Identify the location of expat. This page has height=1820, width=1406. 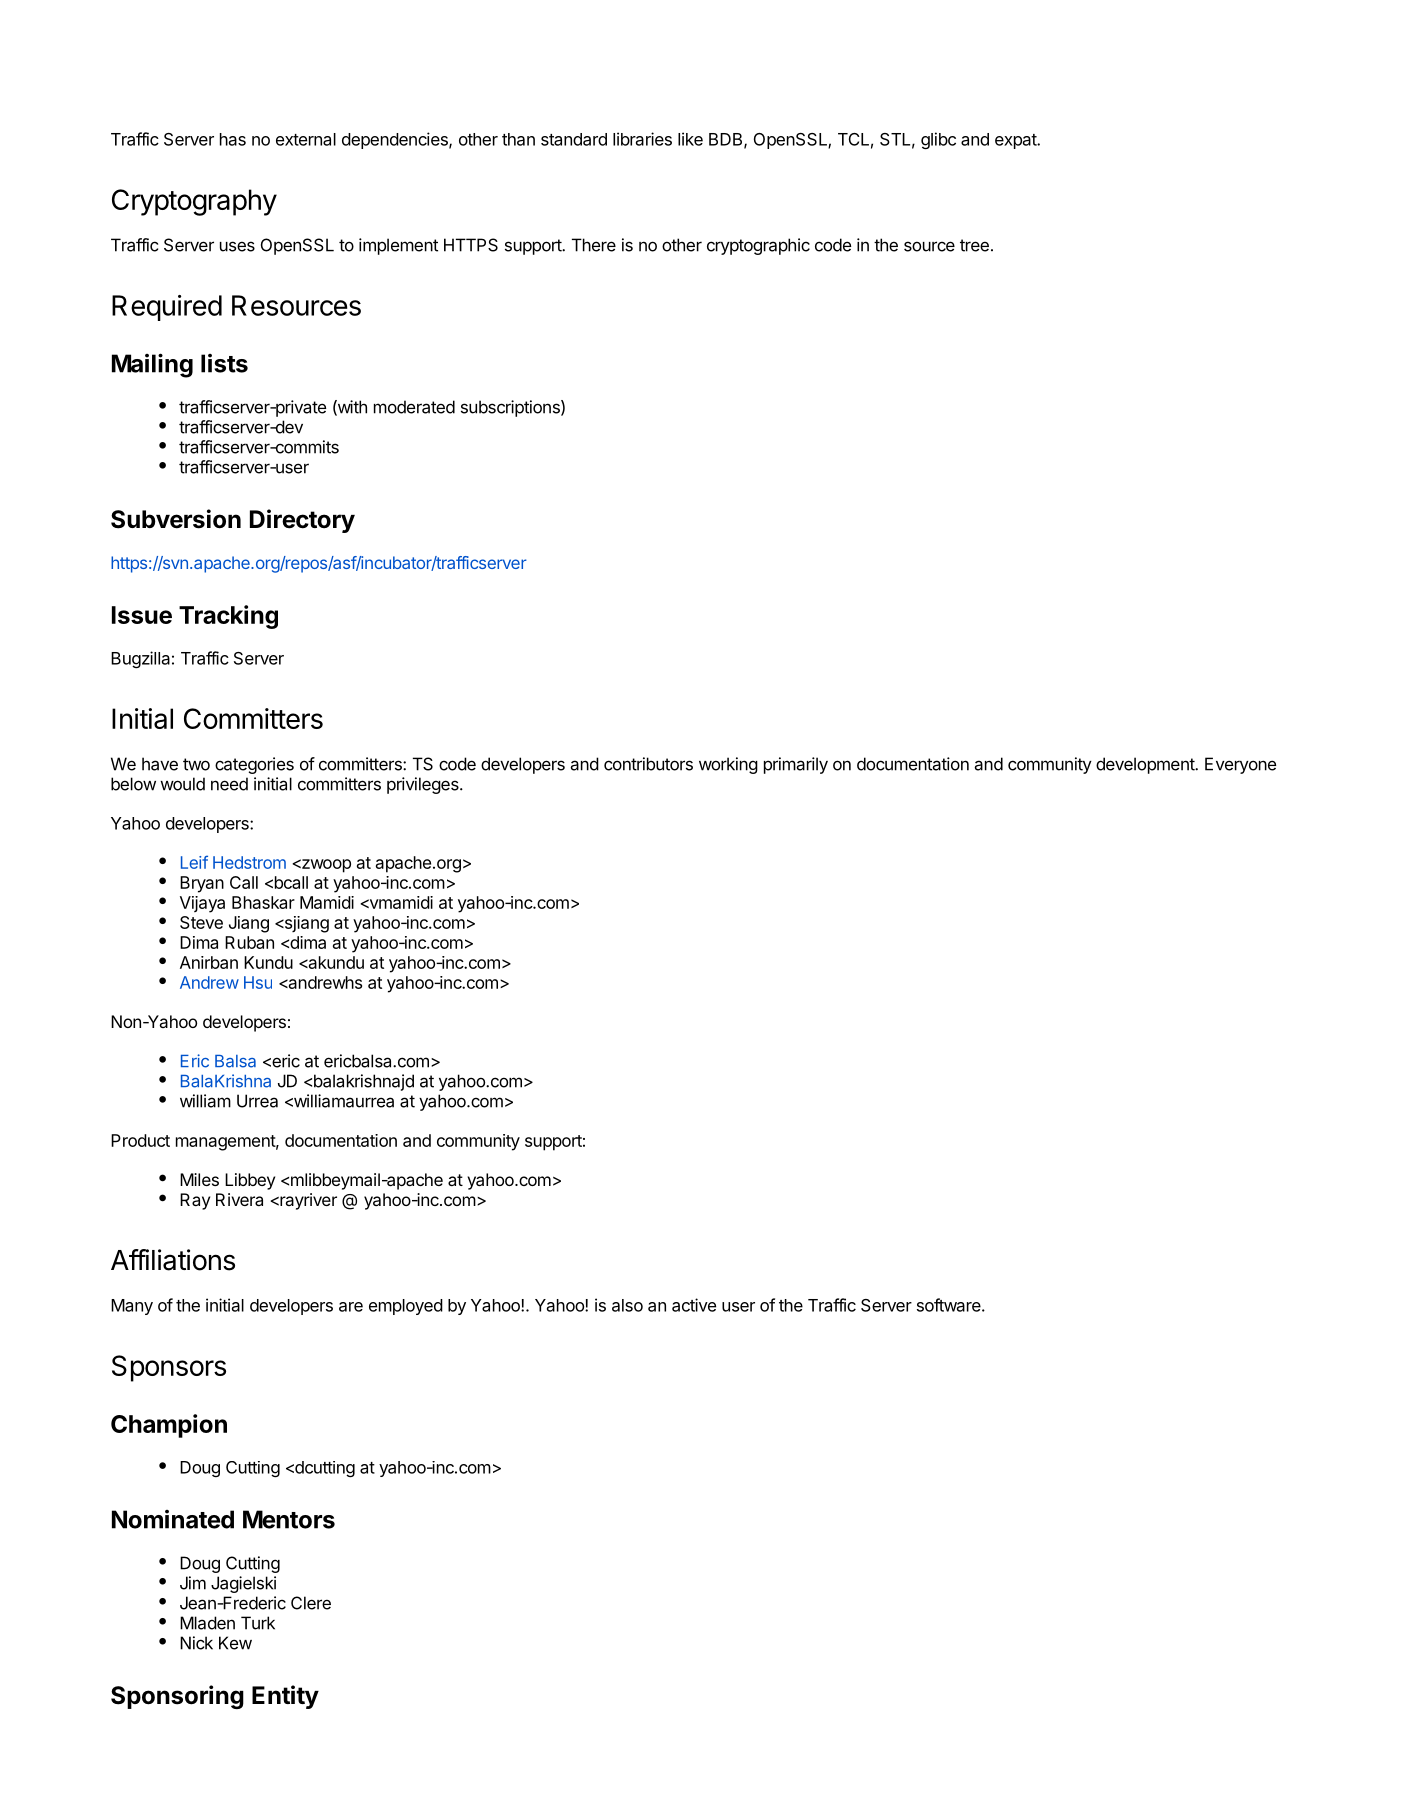
(1016, 141).
